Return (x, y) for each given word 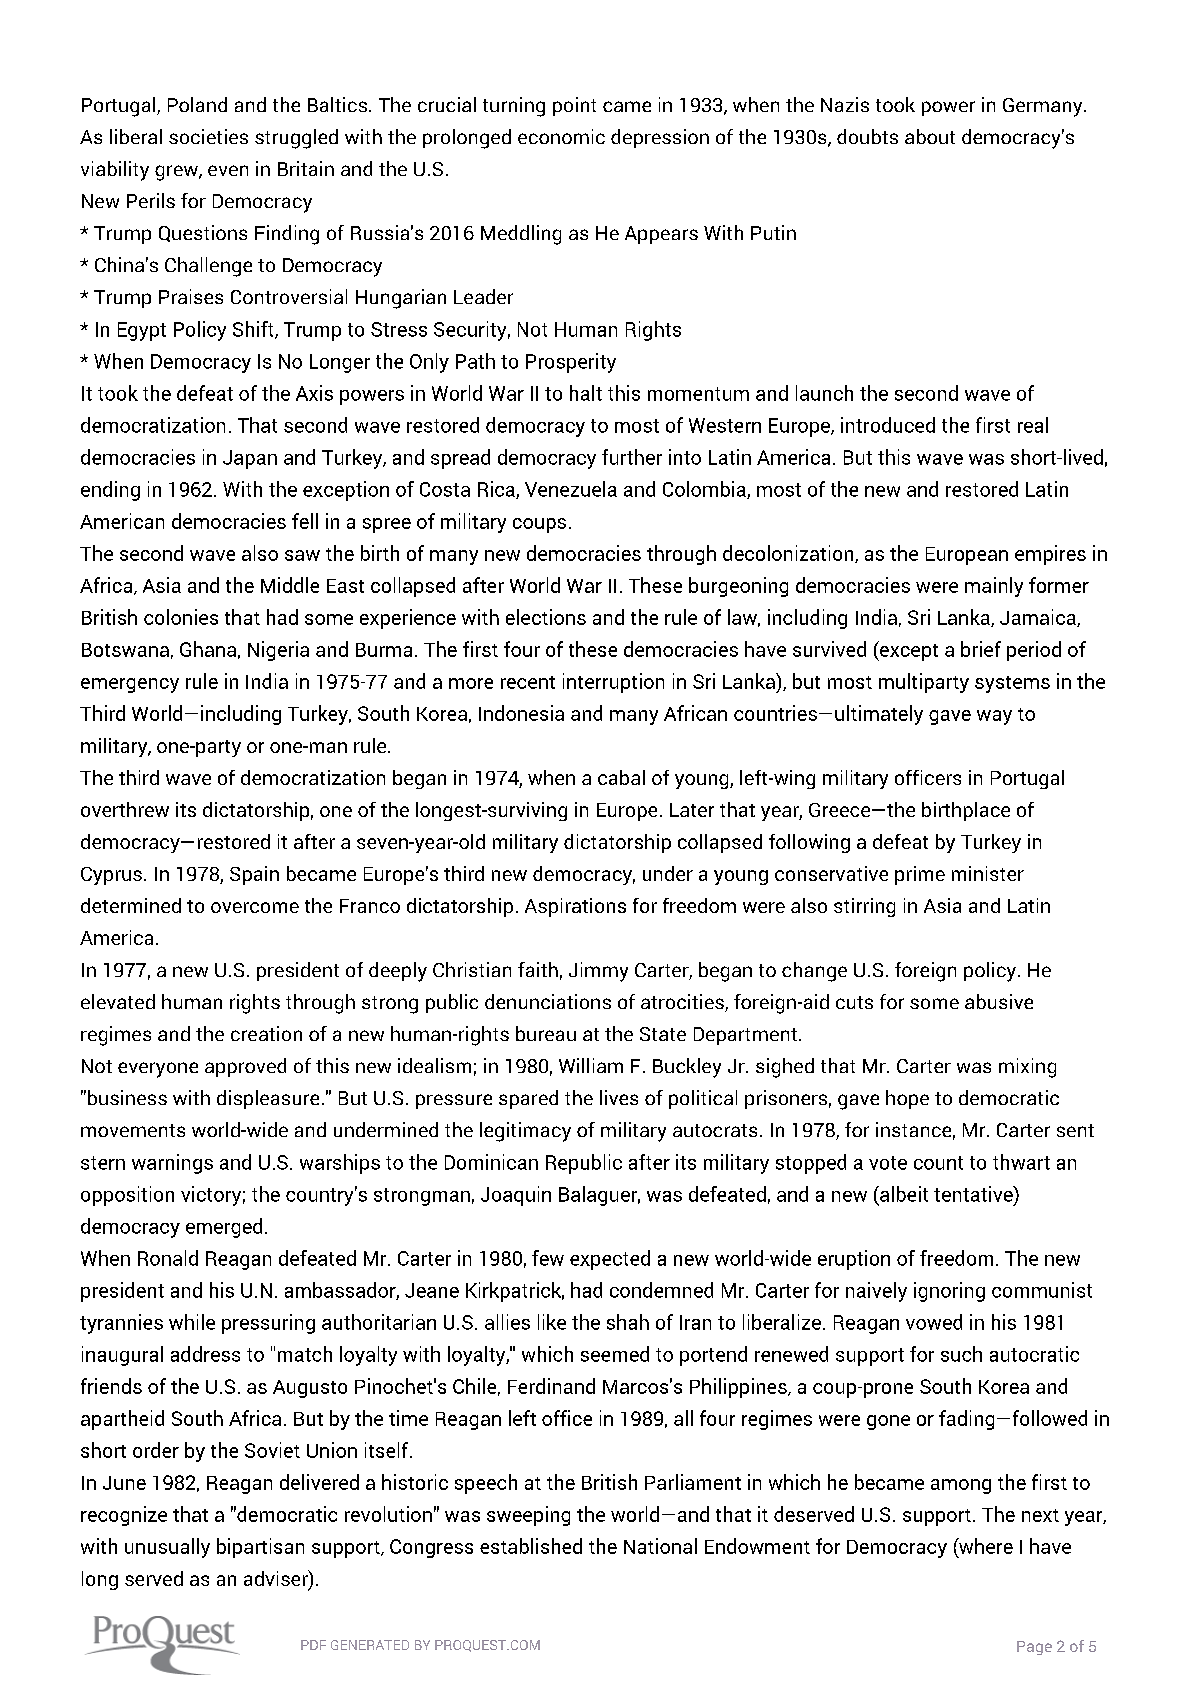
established (531, 1546)
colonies (181, 617)
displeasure (268, 1099)
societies (208, 136)
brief (981, 649)
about (930, 136)
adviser (277, 1579)
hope (907, 1099)
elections (546, 617)
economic (561, 136)
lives (619, 1097)
